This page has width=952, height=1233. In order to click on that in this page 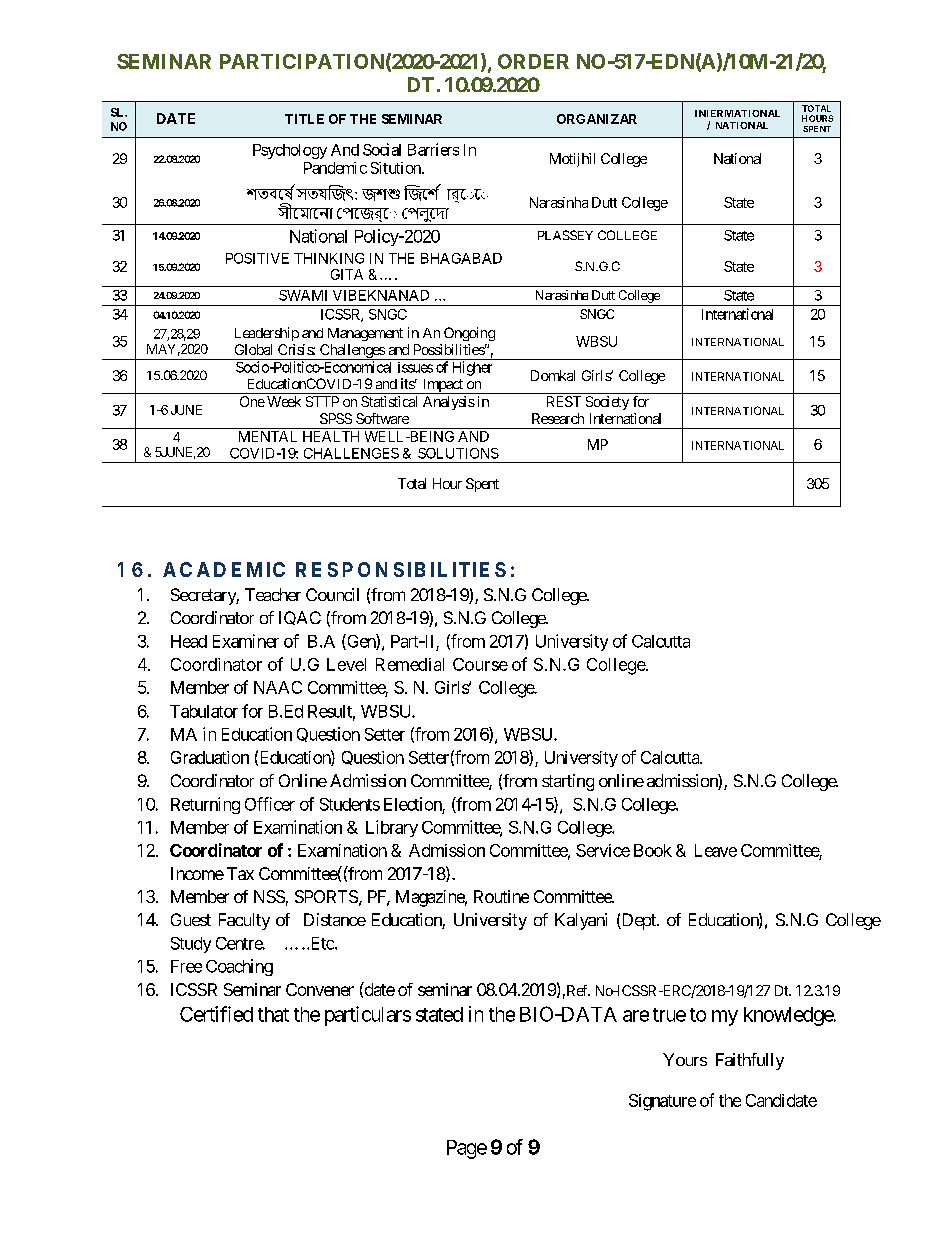, I will do `click(273, 1014)`.
